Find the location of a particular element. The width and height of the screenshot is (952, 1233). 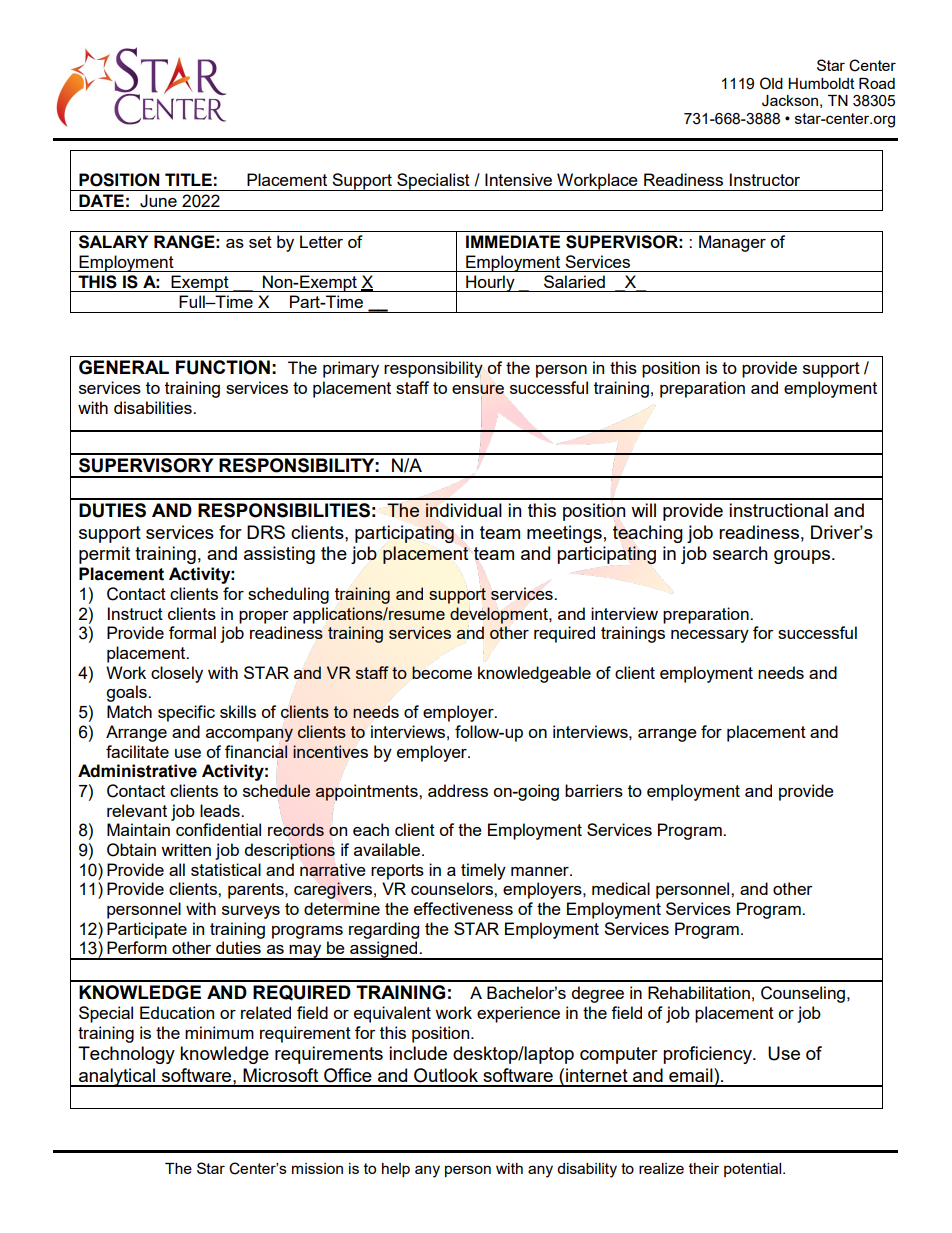

Humboldt is located at coordinates (821, 83).
